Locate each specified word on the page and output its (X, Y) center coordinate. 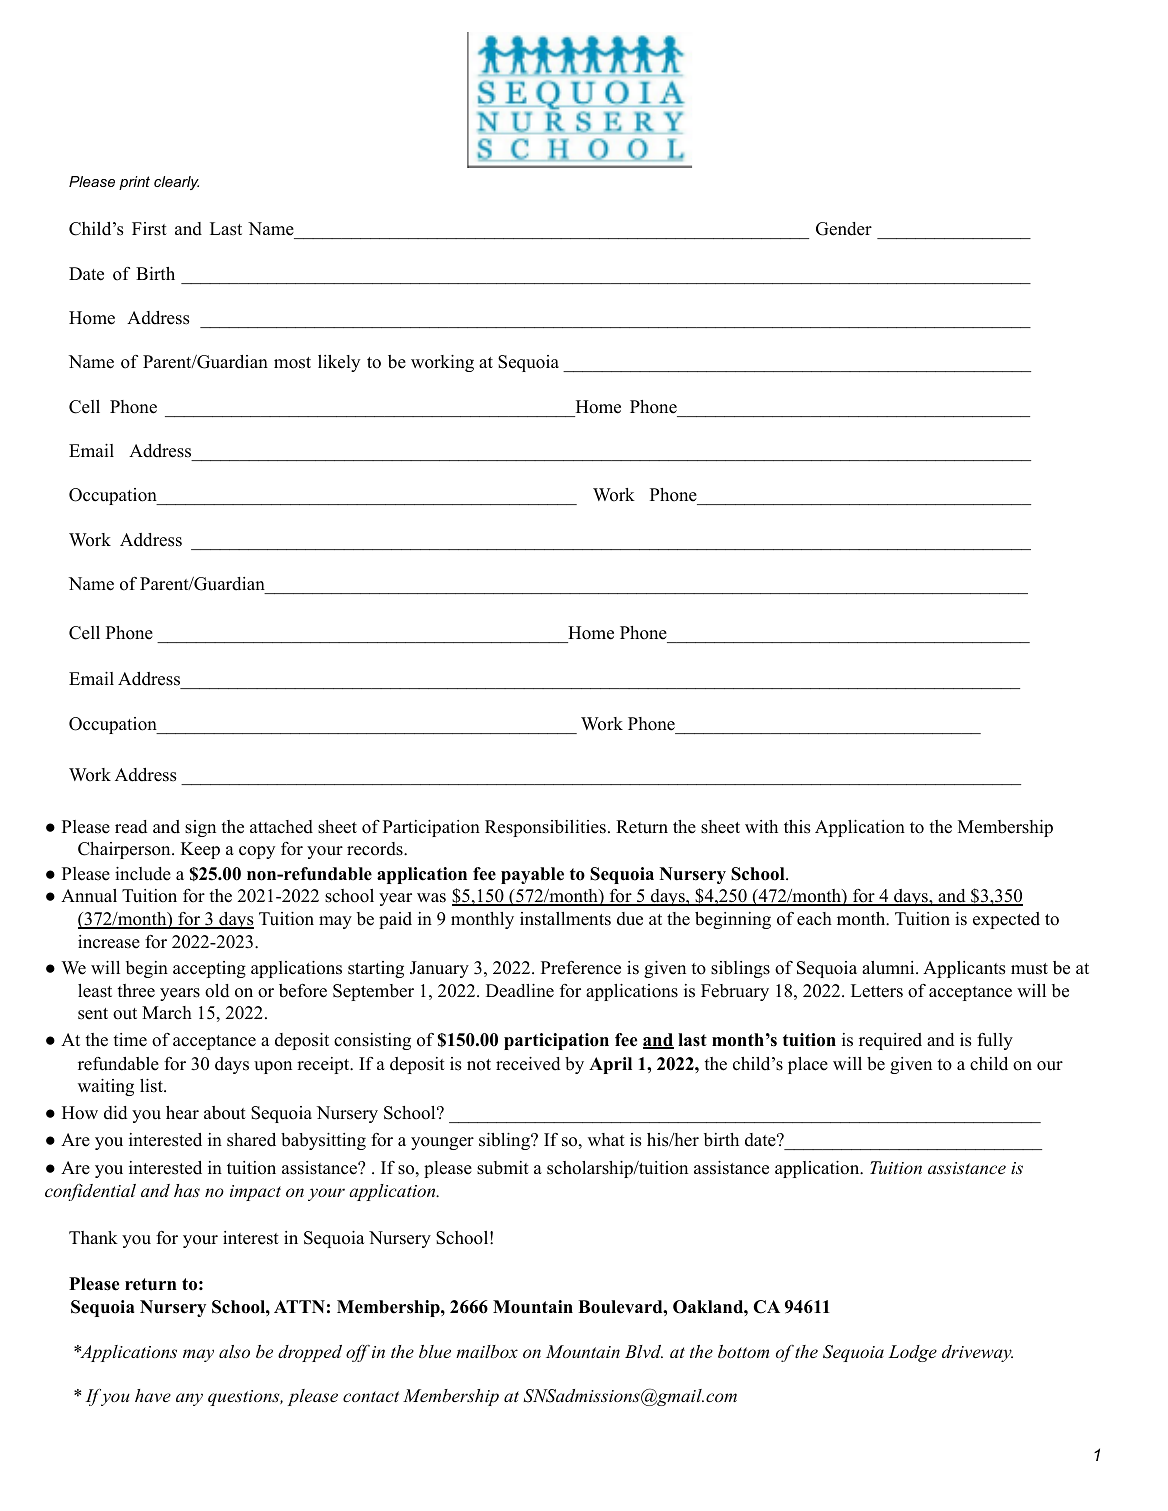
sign (200, 828)
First (149, 229)
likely (339, 363)
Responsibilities (545, 828)
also (234, 1351)
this (797, 827)
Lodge (912, 1353)
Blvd (644, 1351)
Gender (844, 229)
